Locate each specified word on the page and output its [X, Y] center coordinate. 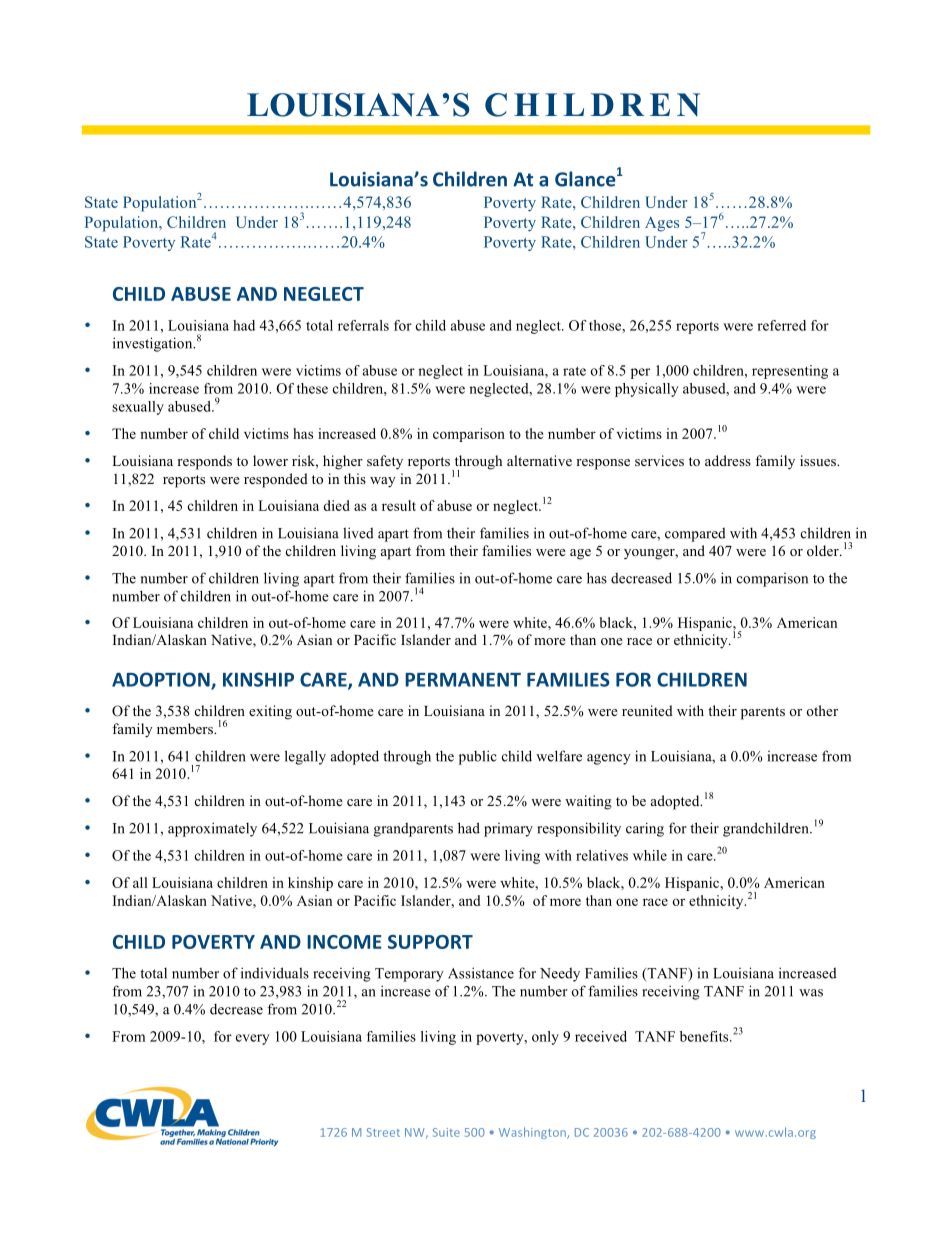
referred [781, 325]
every [252, 1039]
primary [508, 830]
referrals [363, 325]
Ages [662, 224]
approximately [212, 829]
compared [695, 534]
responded [276, 480]
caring [645, 829]
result [399, 505]
